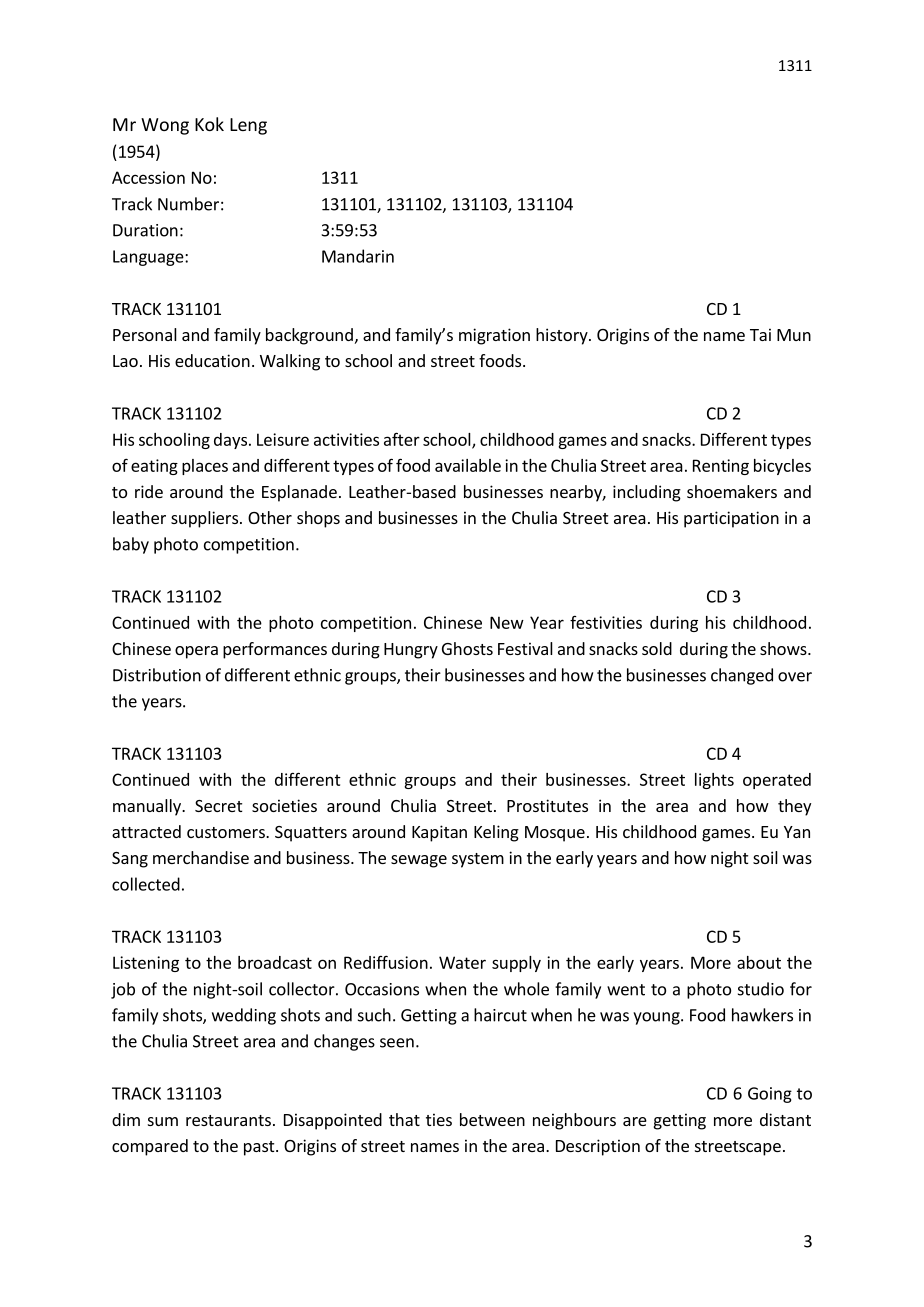 The height and width of the screenshot is (1307, 924). Describe the element at coordinates (358, 256) in the screenshot. I see `Mandarin` at that location.
